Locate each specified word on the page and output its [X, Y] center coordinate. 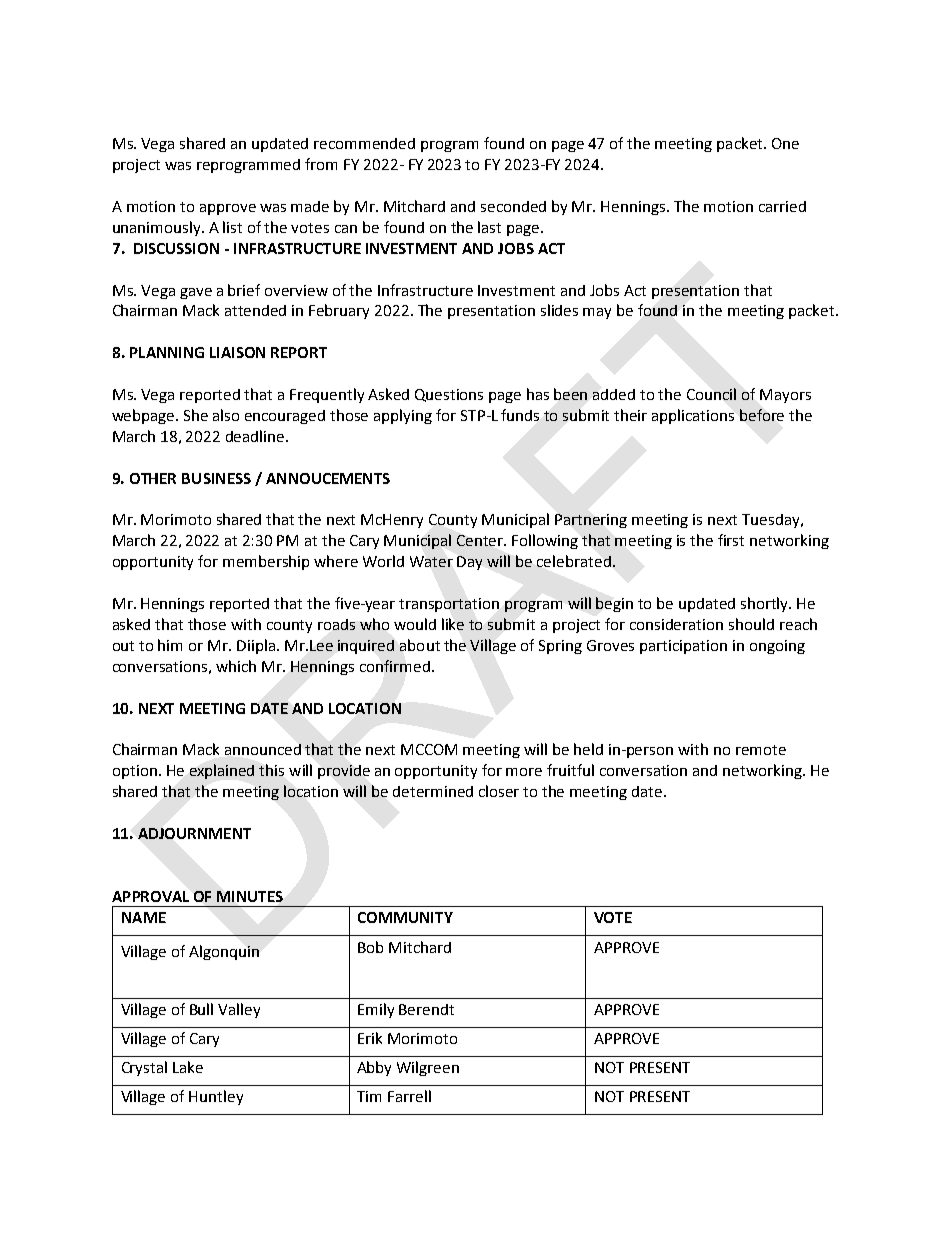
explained [222, 771]
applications [693, 416]
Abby [374, 1068]
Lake [188, 1067]
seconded [513, 206]
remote [761, 750]
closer [499, 791]
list [232, 227]
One [785, 143]
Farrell [409, 1096]
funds [520, 415]
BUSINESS [216, 478]
